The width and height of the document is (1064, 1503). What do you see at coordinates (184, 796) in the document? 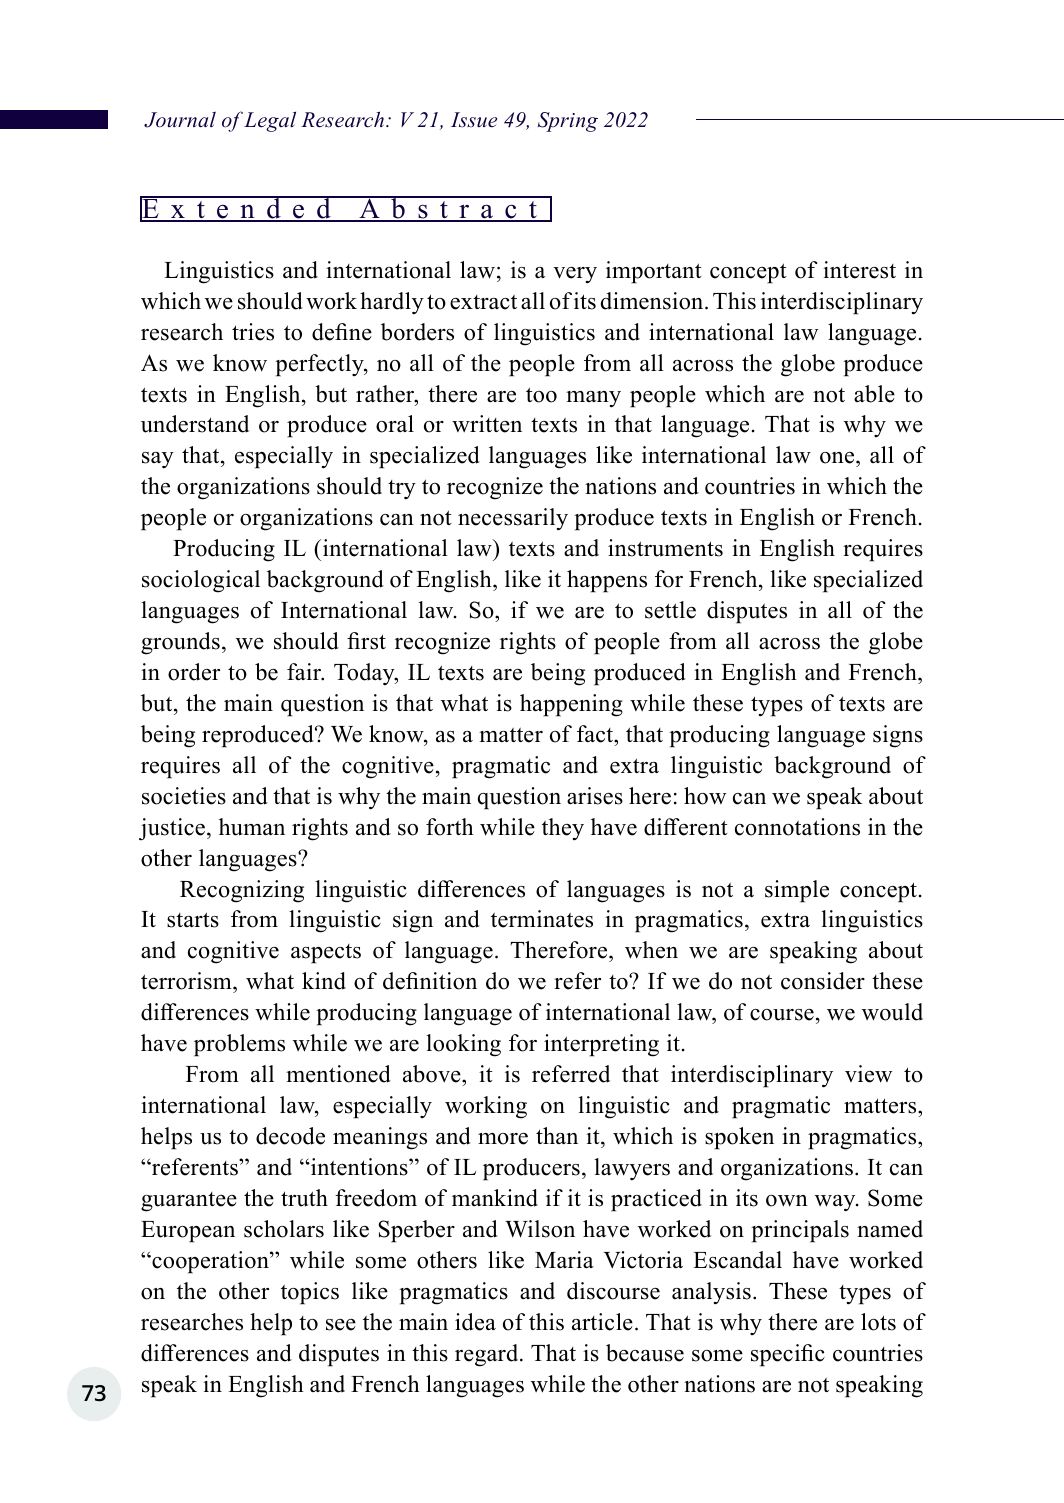
I see `societies` at bounding box center [184, 796].
